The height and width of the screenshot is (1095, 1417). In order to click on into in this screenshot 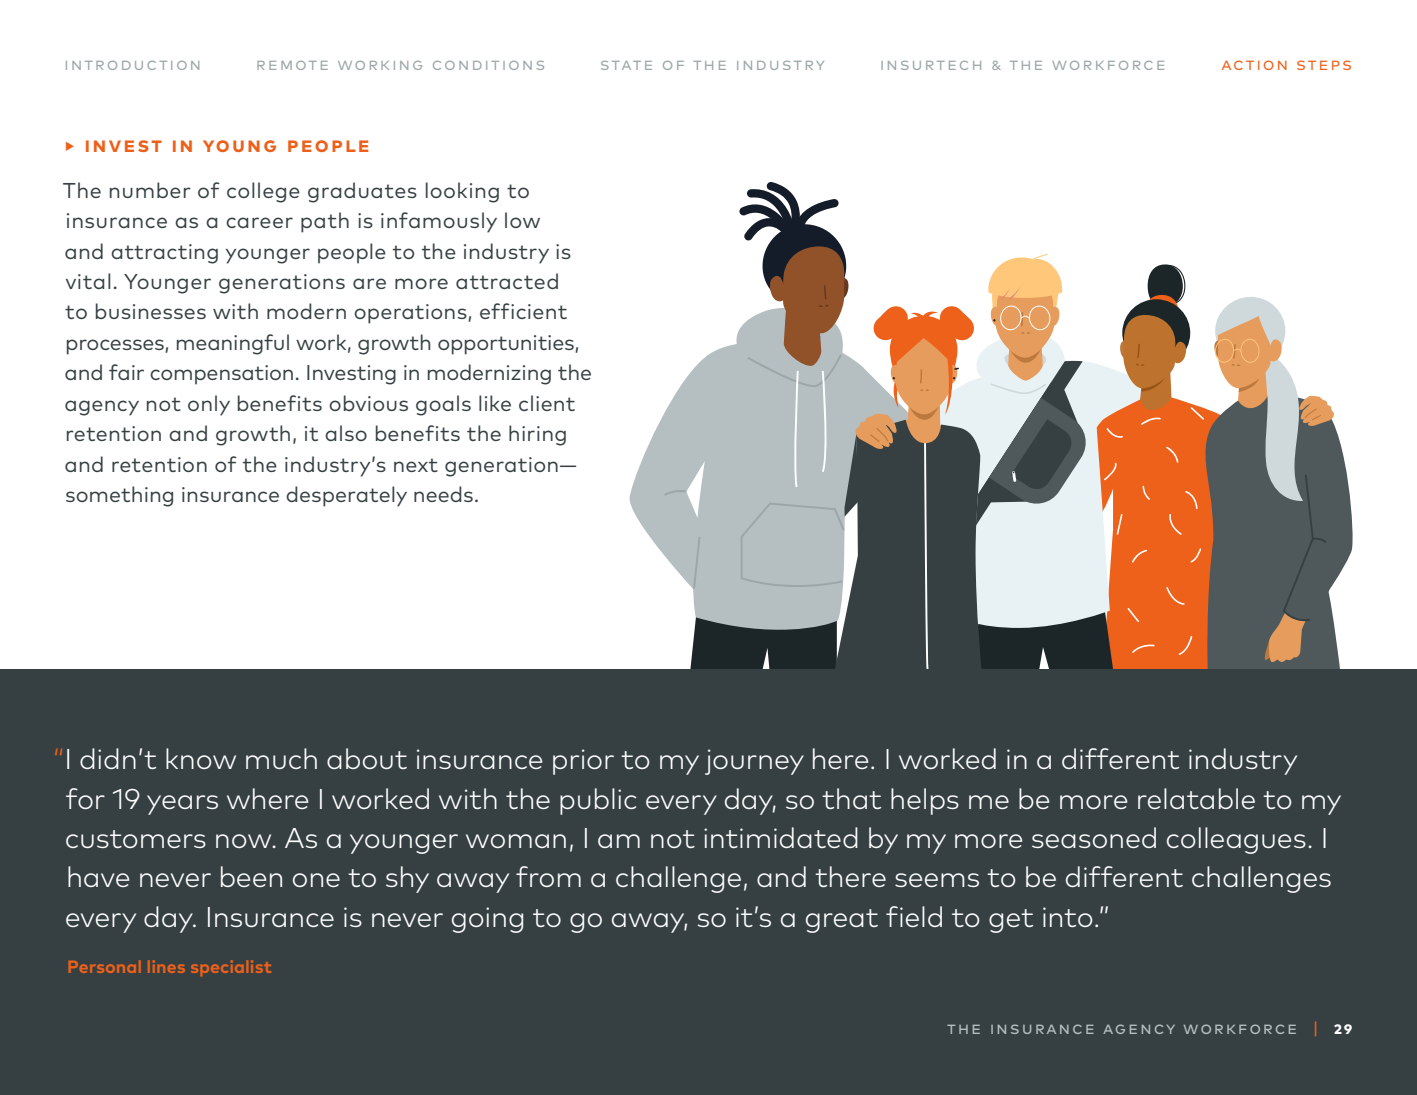, I will do `click(1068, 917)`.
